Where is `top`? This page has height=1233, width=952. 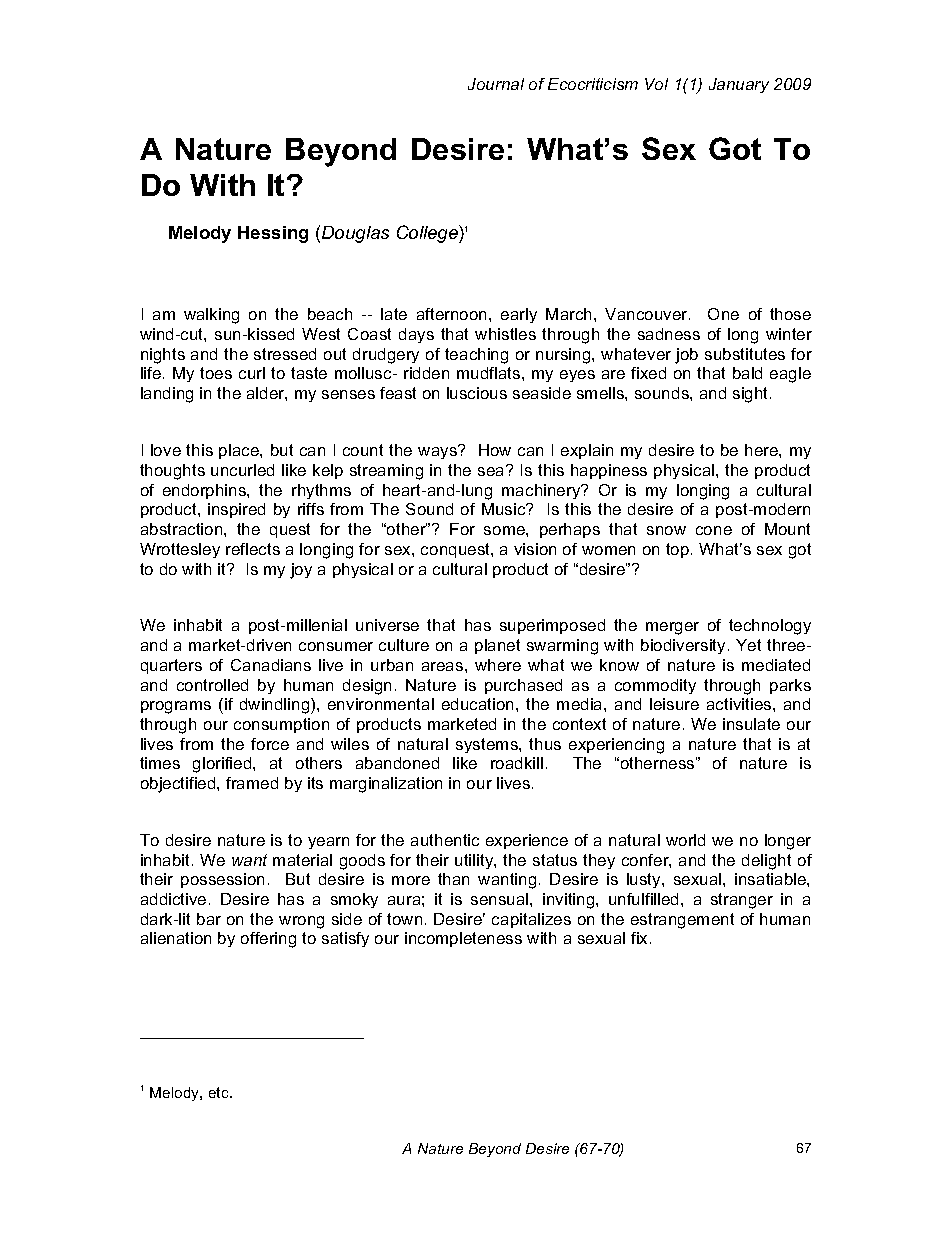
top is located at coordinates (679, 550).
